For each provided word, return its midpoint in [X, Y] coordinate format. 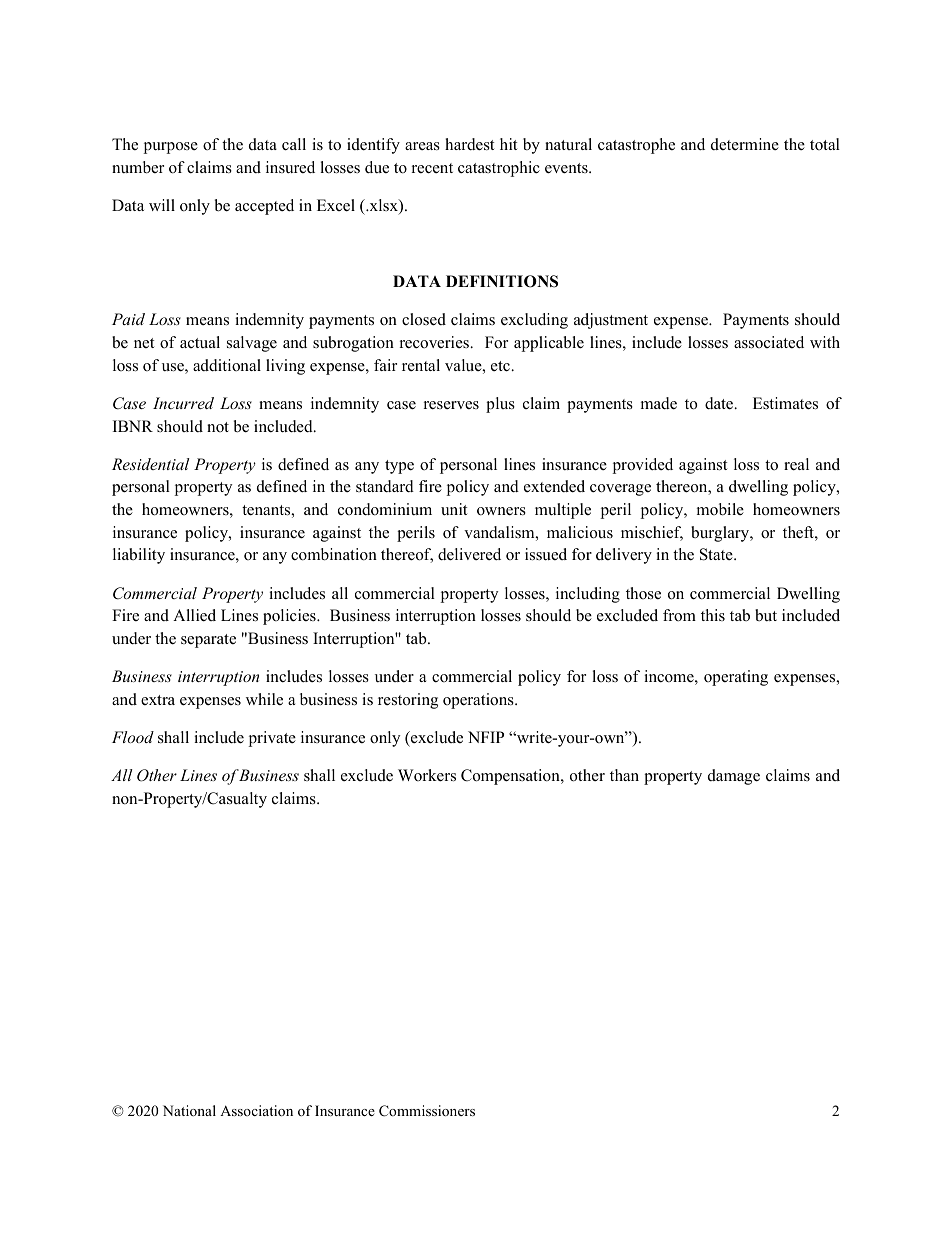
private [272, 739]
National [189, 1110]
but [766, 615]
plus [500, 405]
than [624, 775]
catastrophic [499, 169]
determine [745, 144]
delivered [469, 554]
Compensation [511, 777]
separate [208, 641]
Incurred [183, 403]
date [720, 403]
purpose [170, 148]
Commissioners [427, 1111]
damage [734, 777]
